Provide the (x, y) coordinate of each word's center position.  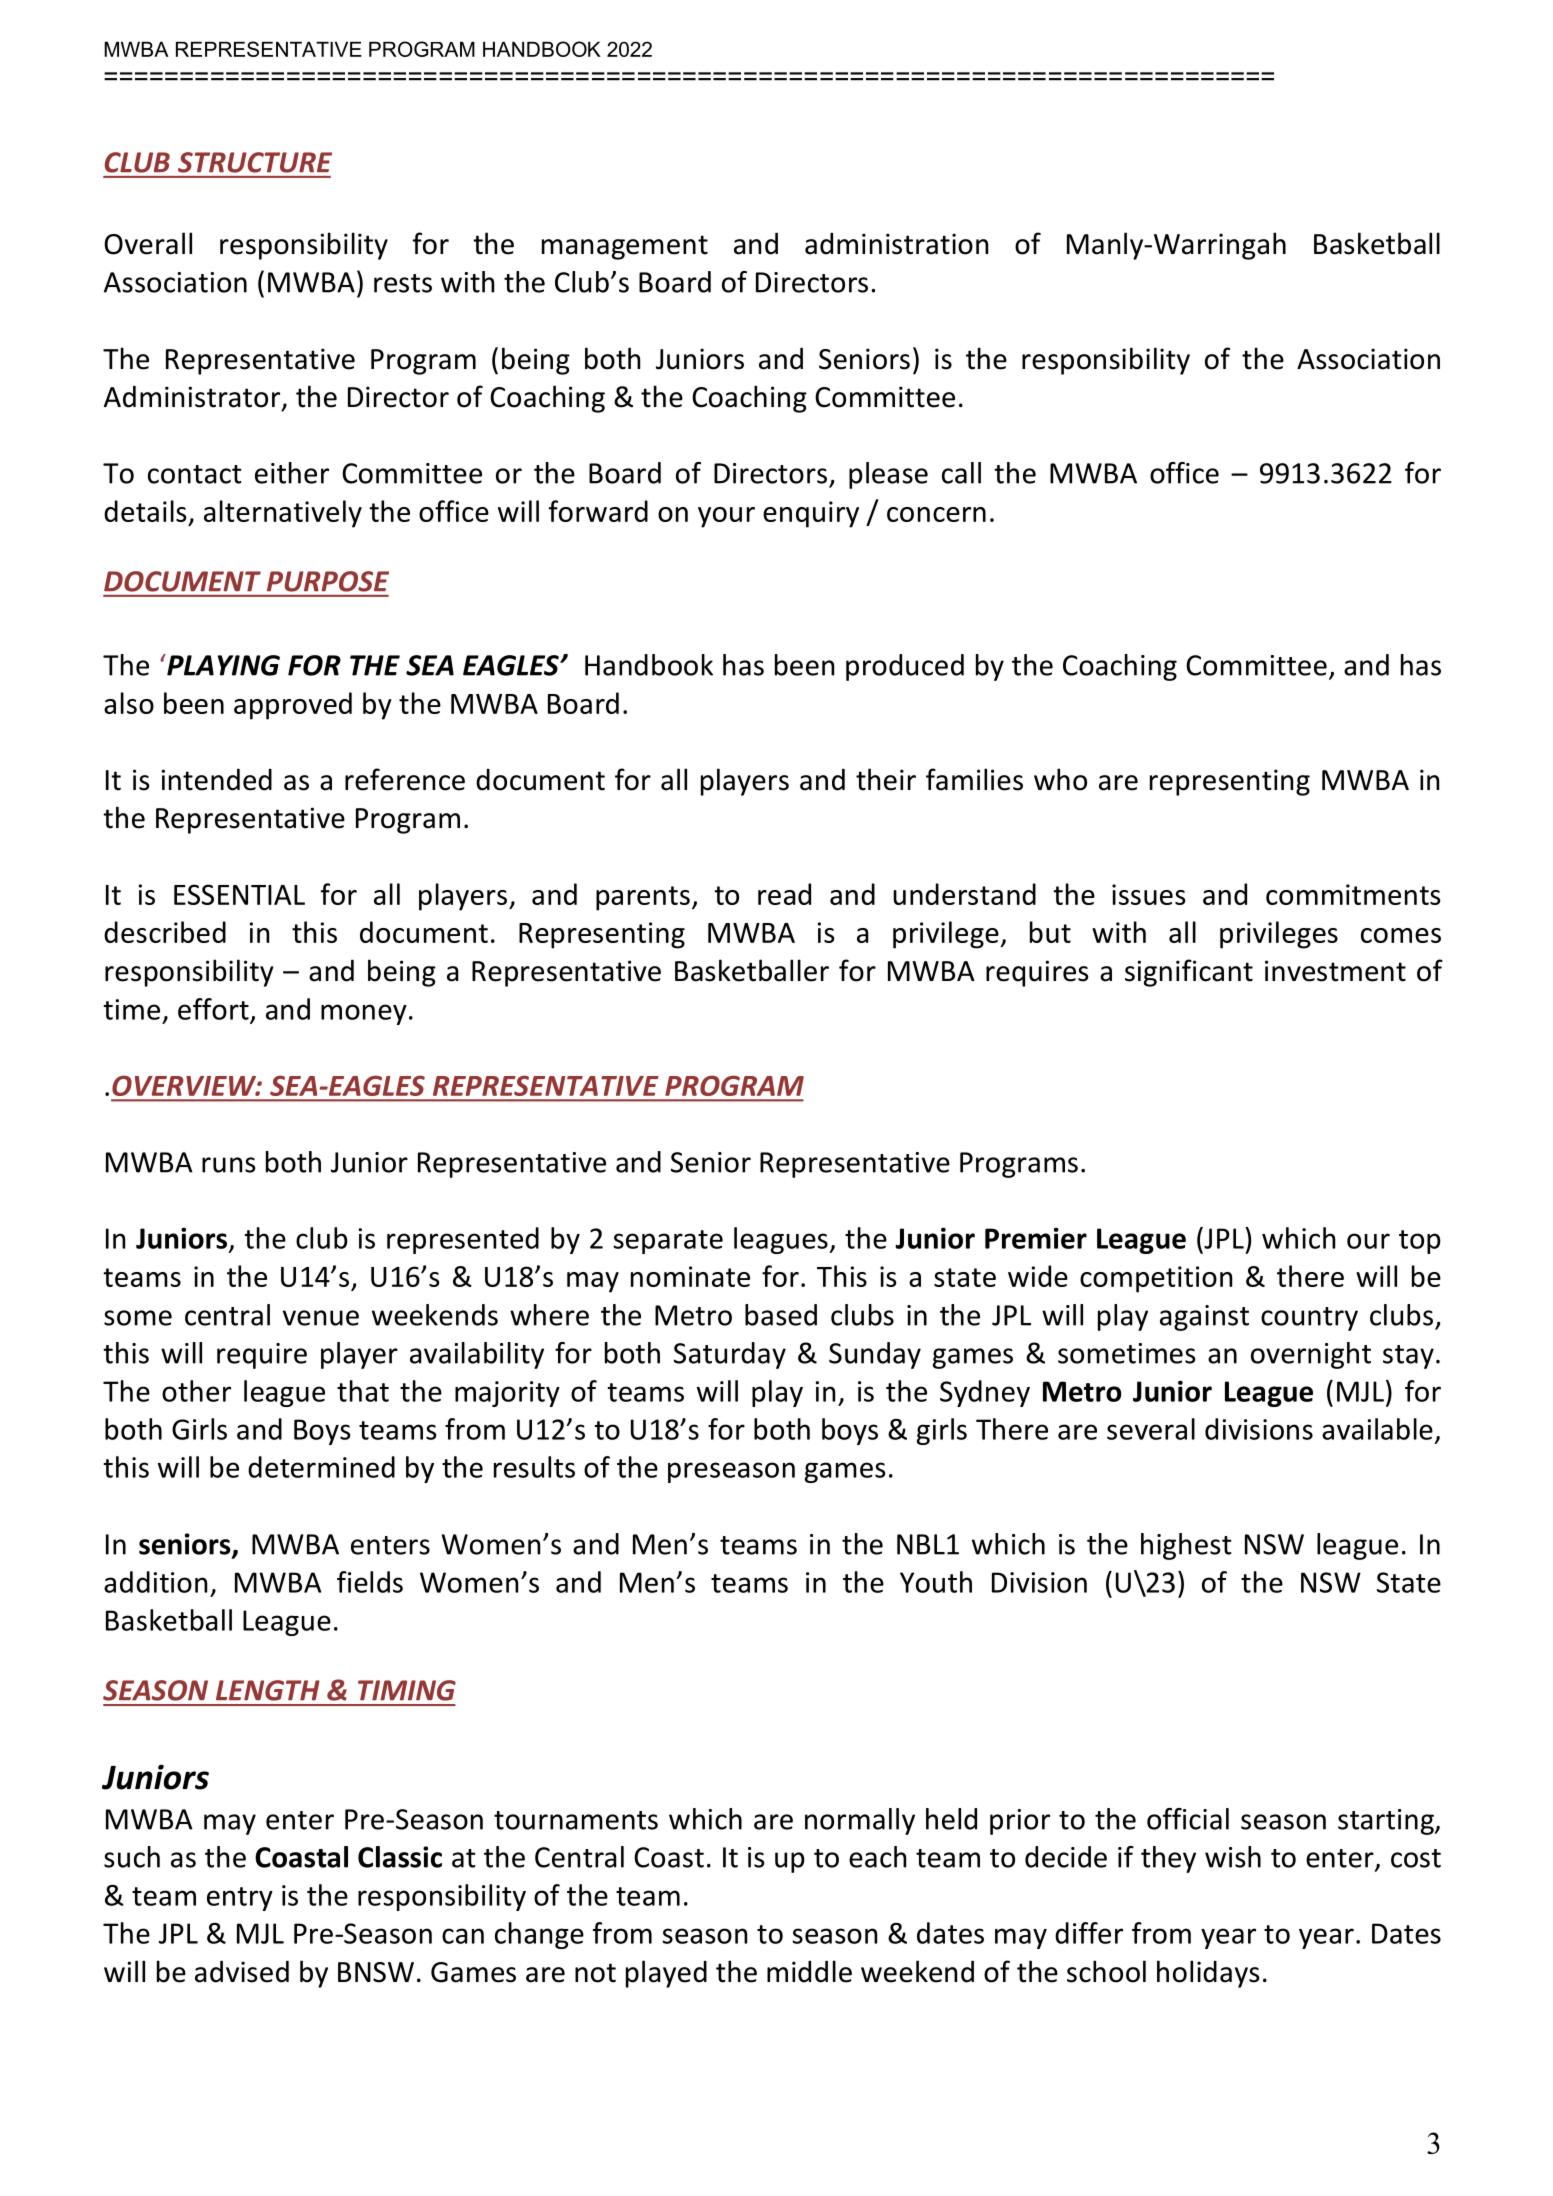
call (961, 473)
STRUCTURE (255, 162)
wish (1233, 1857)
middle (809, 1971)
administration (896, 243)
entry (240, 1899)
